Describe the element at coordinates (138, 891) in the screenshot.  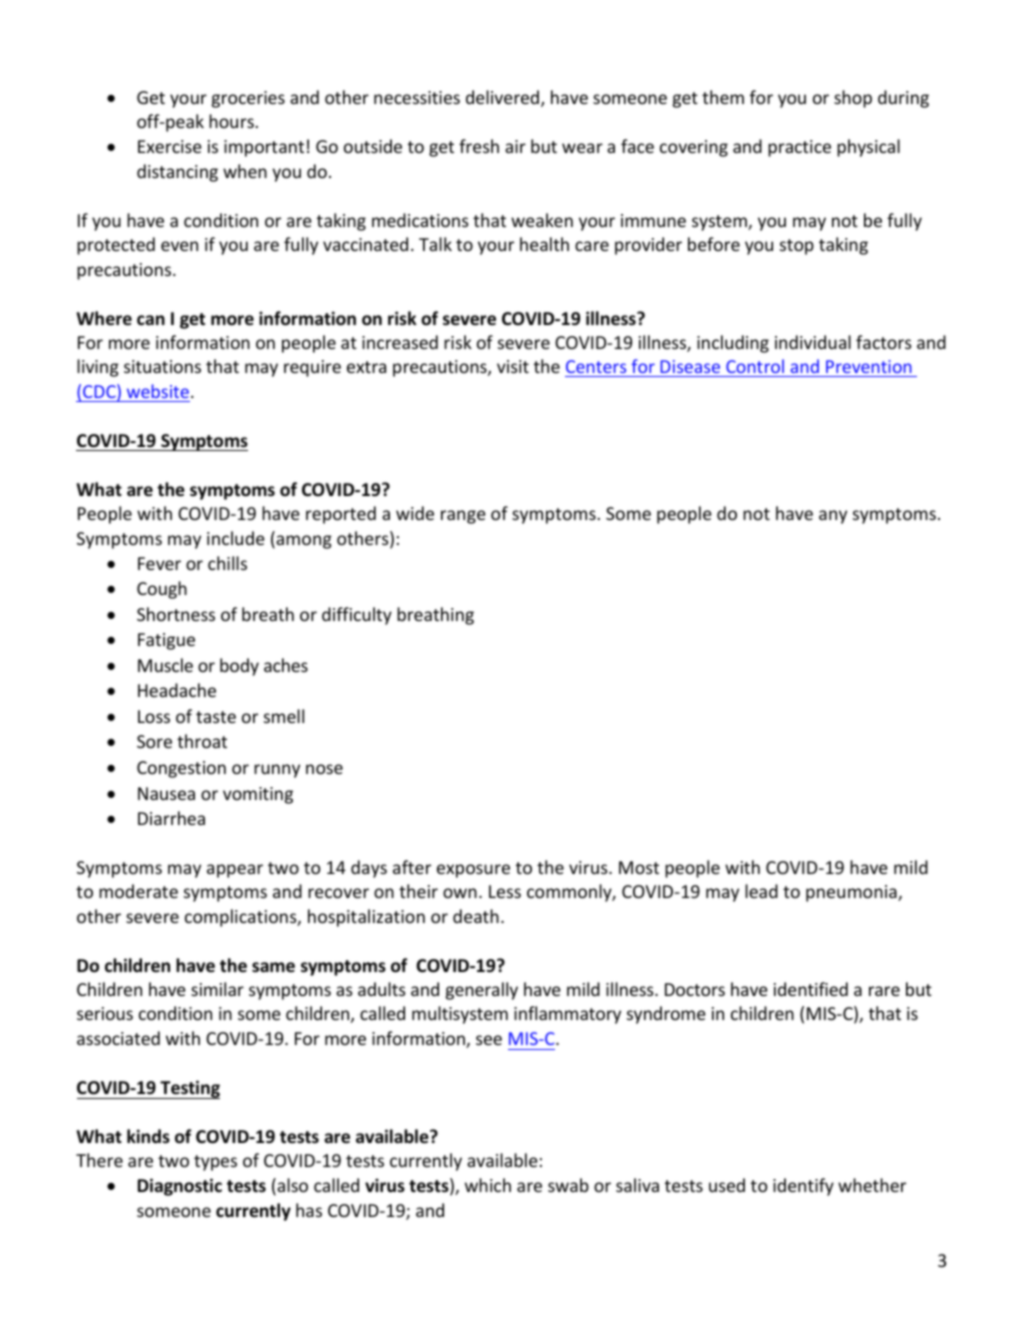
I see `moderate` at that location.
